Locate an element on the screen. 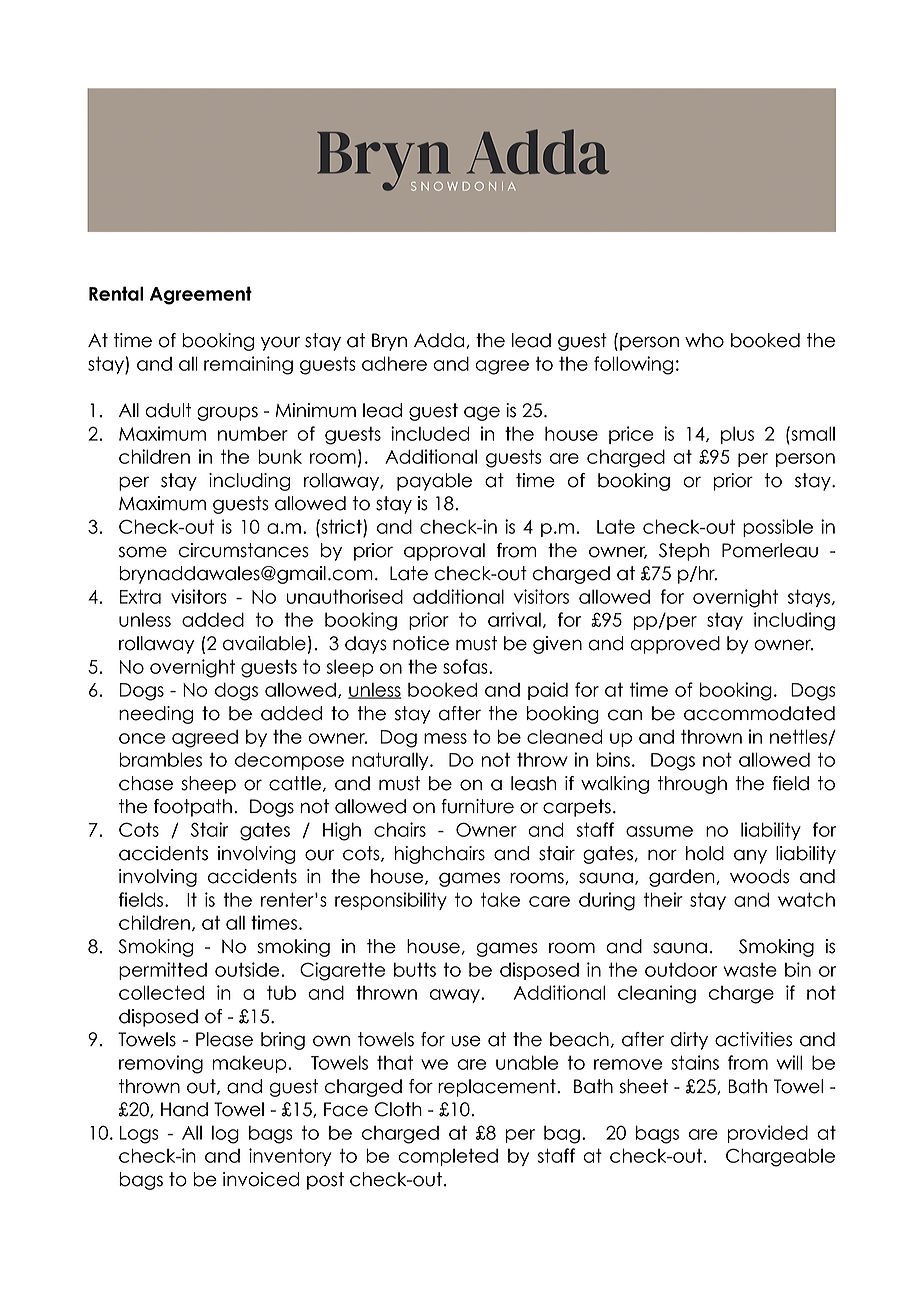  approval is located at coordinates (444, 552).
